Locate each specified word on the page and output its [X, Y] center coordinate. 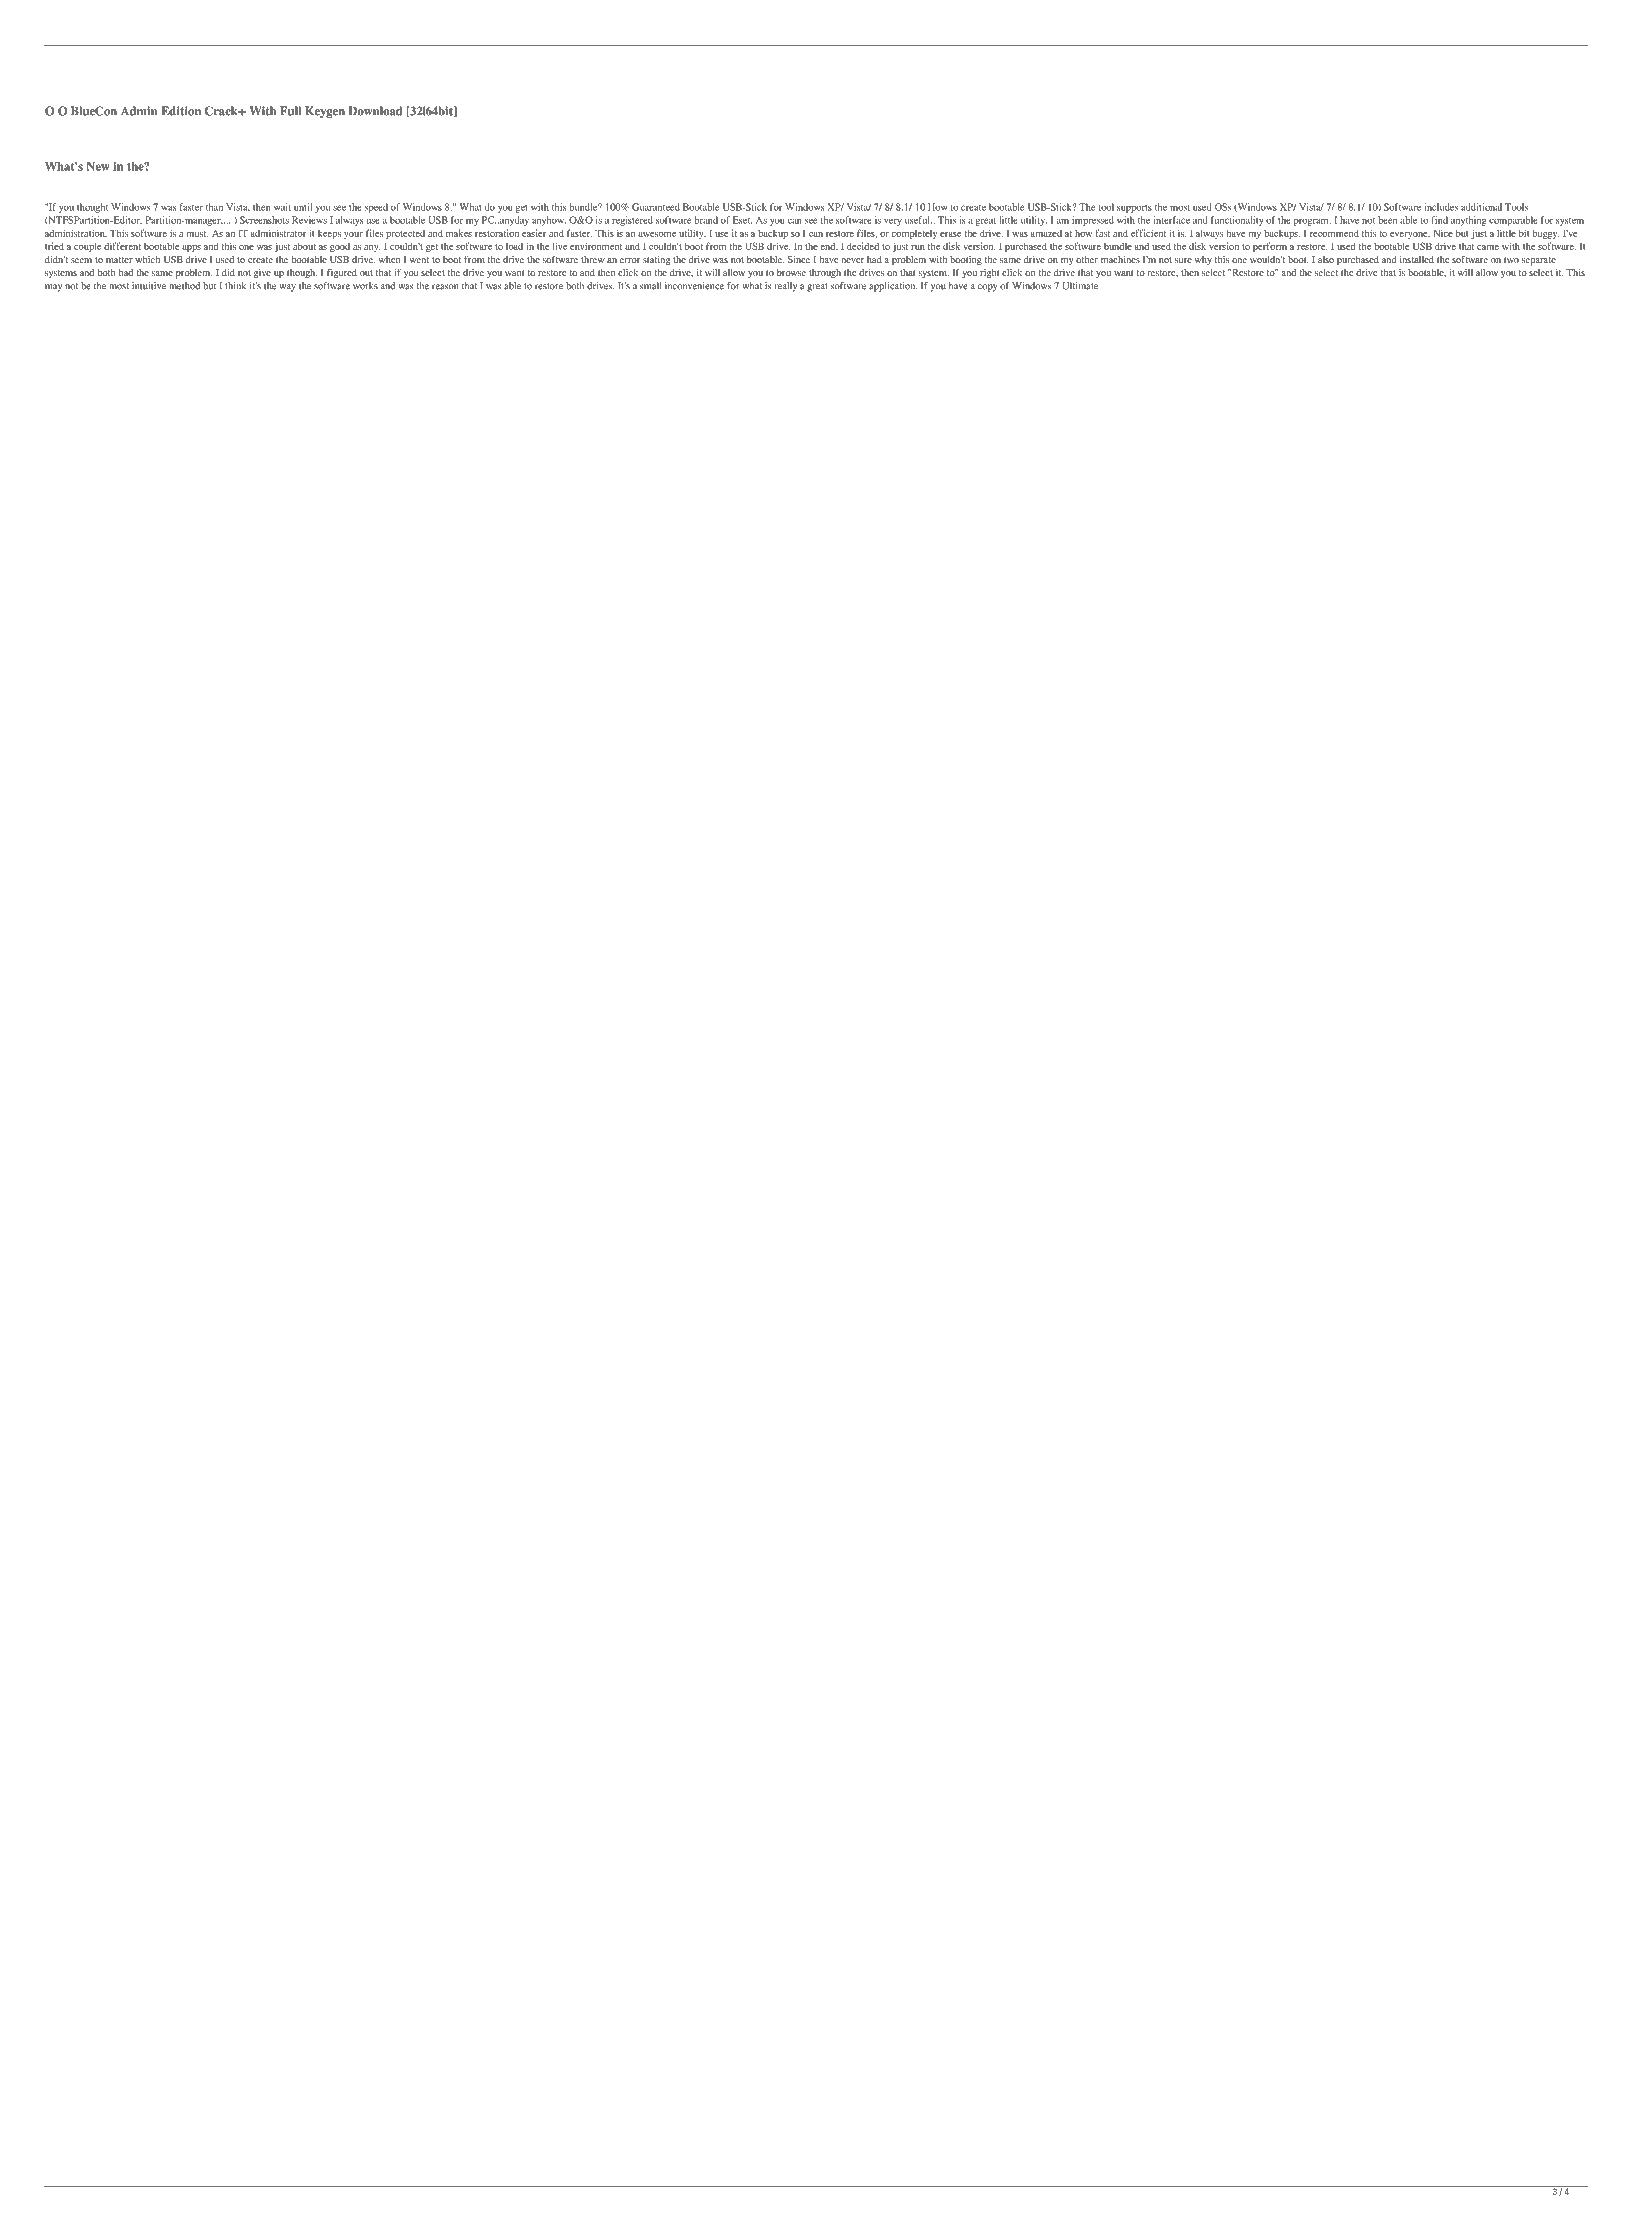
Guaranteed [656, 207]
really [786, 287]
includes [1441, 207]
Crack [222, 111]
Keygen [325, 112]
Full [290, 111]
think [235, 286]
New [98, 166]
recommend [1334, 233]
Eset [742, 220]
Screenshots [264, 220]
